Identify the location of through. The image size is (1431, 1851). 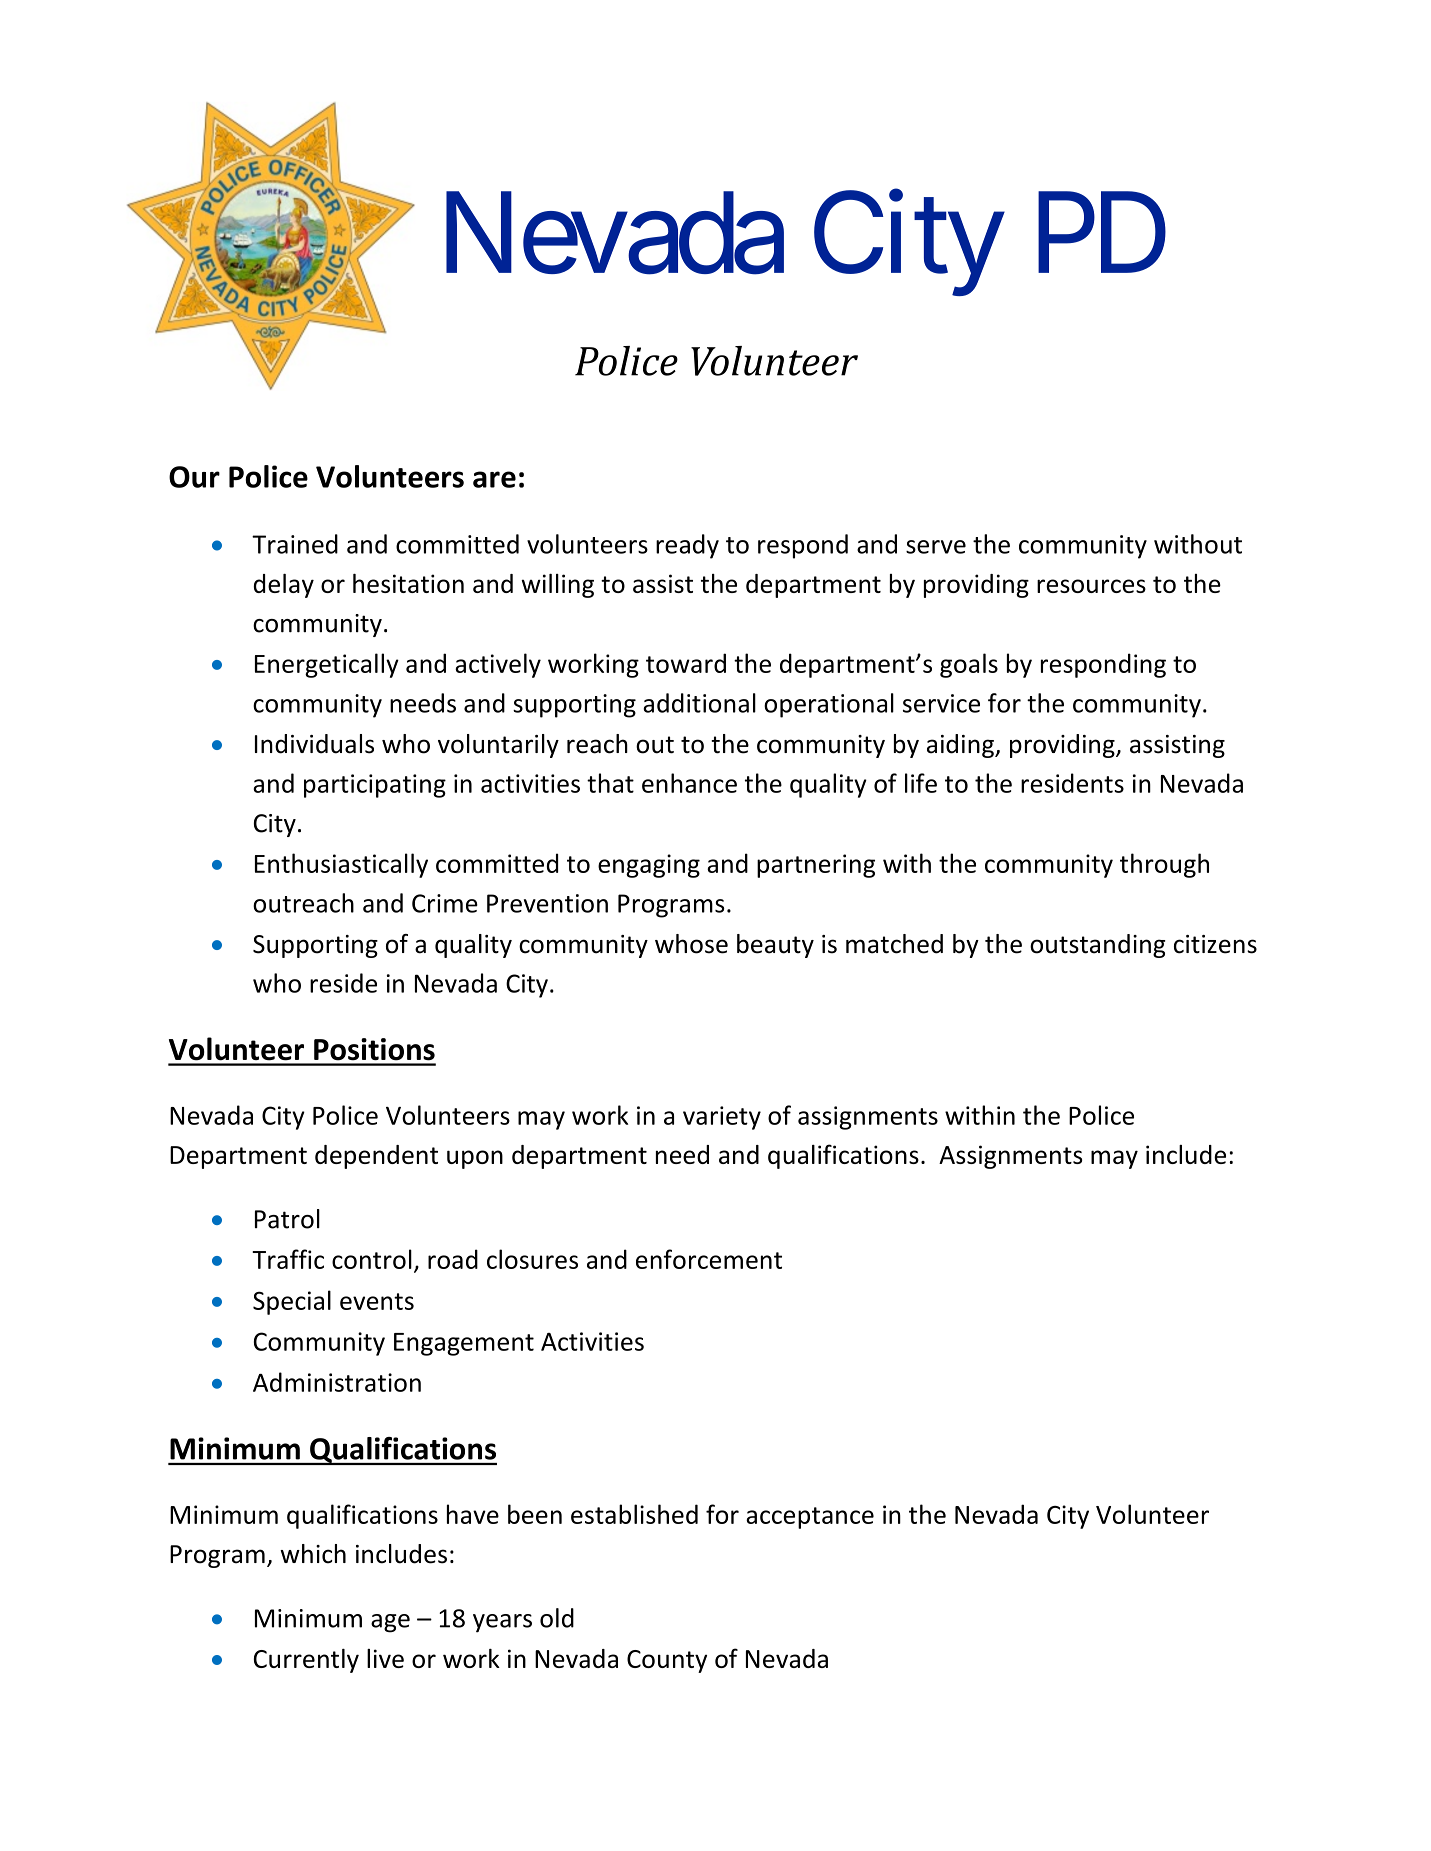
(1164, 865).
